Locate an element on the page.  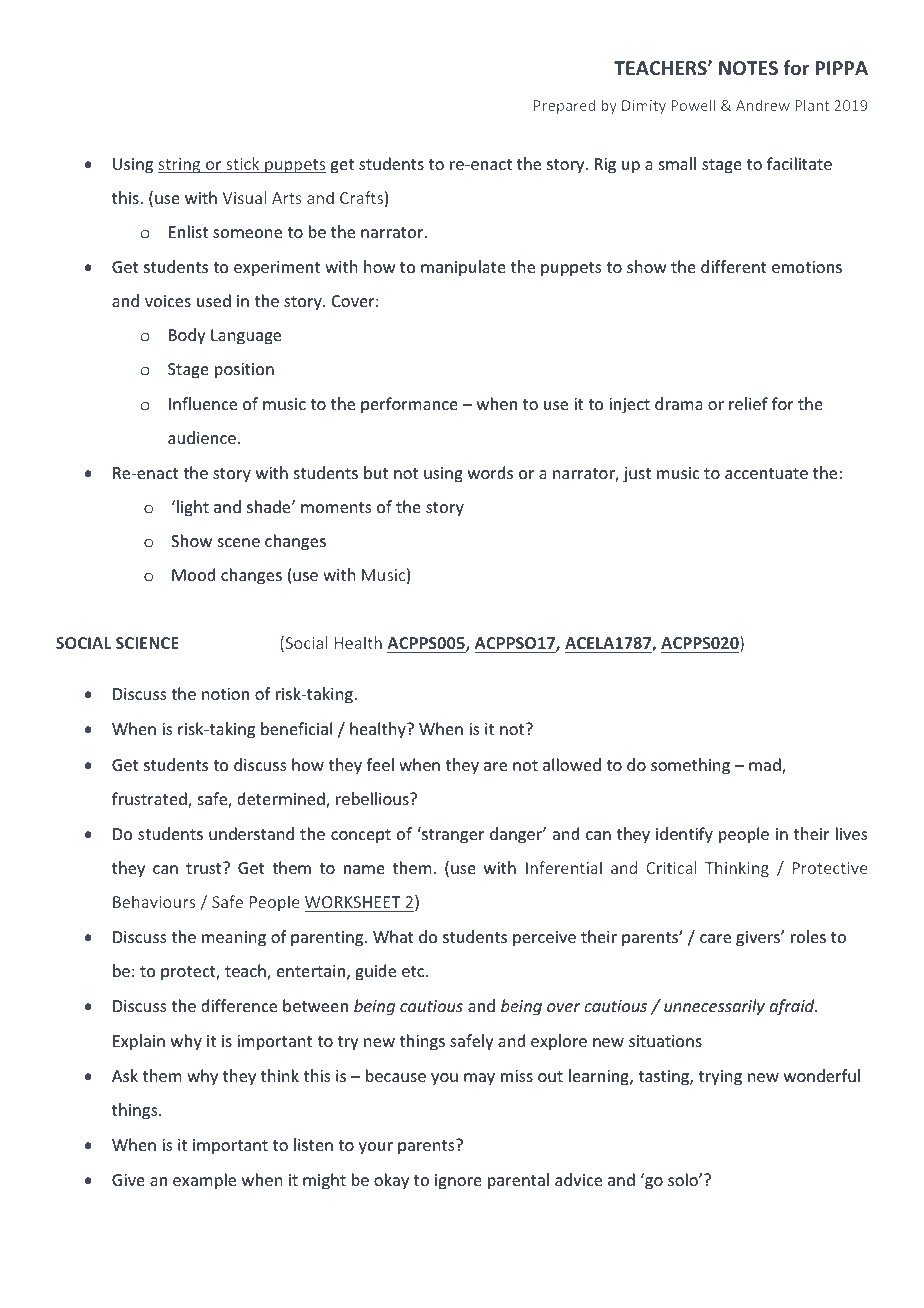
Mood is located at coordinates (193, 574).
